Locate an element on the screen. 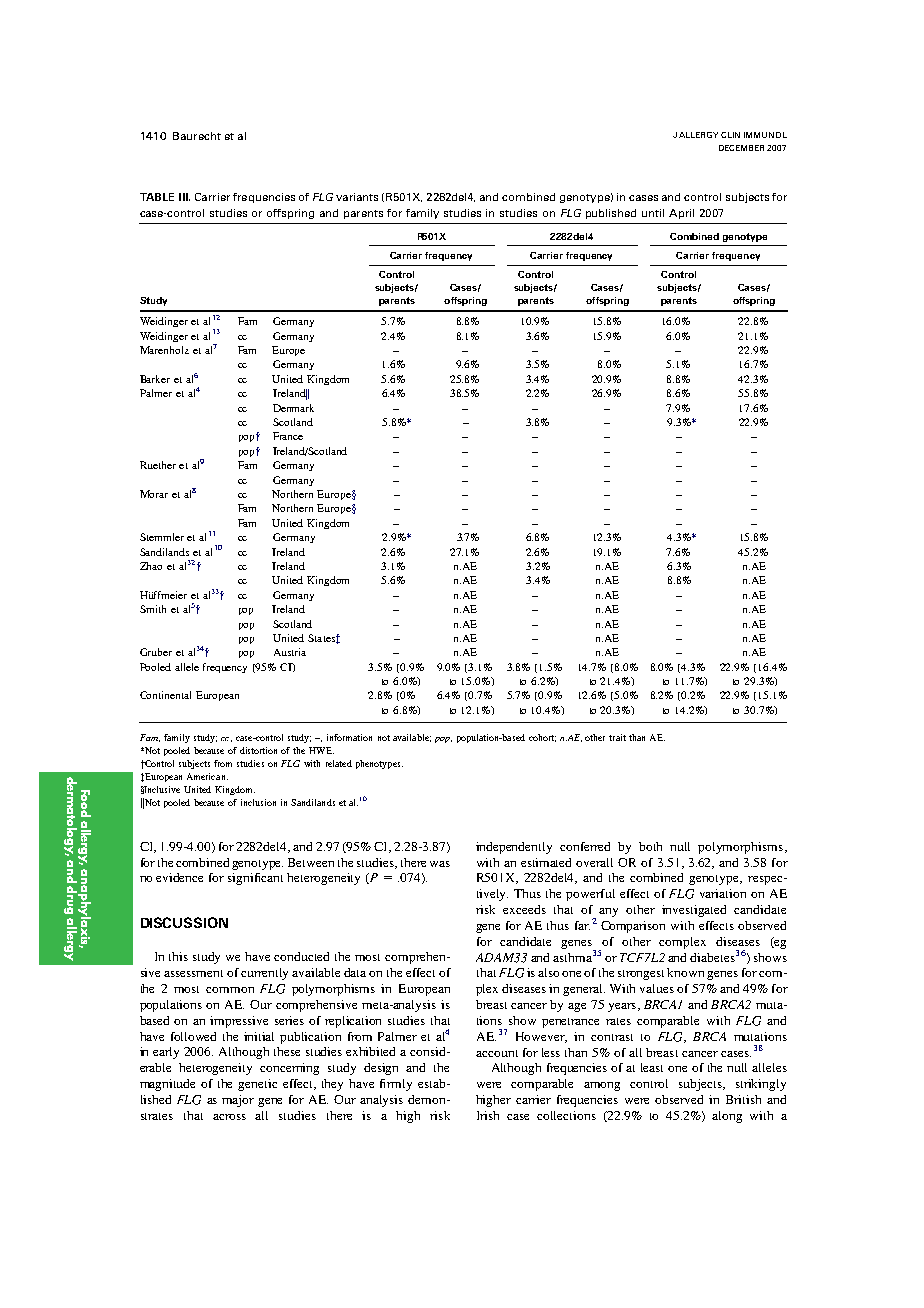  major is located at coordinates (238, 1101).
